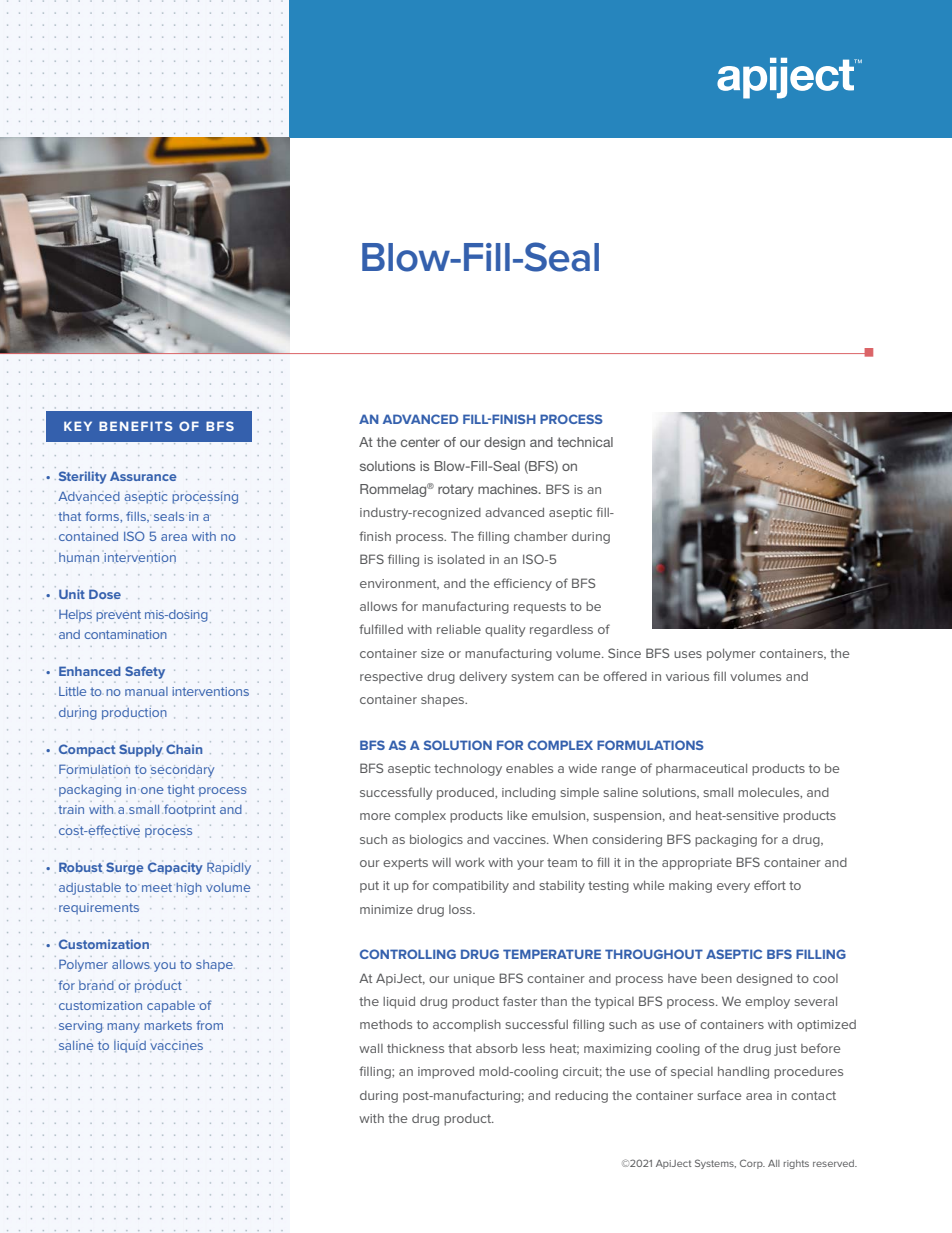  What do you see at coordinates (474, 980) in the image?
I see `unique` at bounding box center [474, 980].
